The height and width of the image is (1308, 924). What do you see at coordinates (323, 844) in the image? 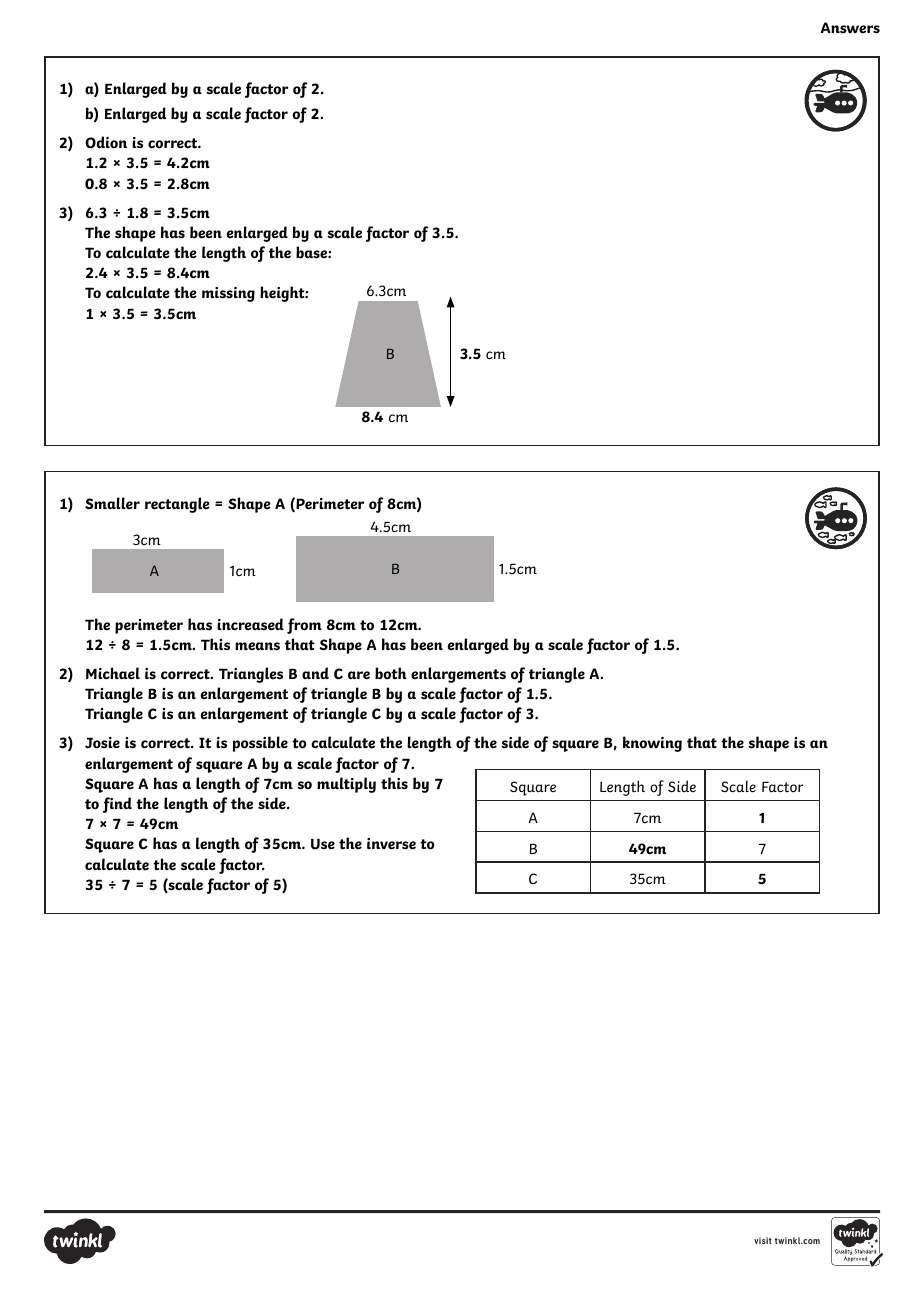
I see `Use` at bounding box center [323, 844].
